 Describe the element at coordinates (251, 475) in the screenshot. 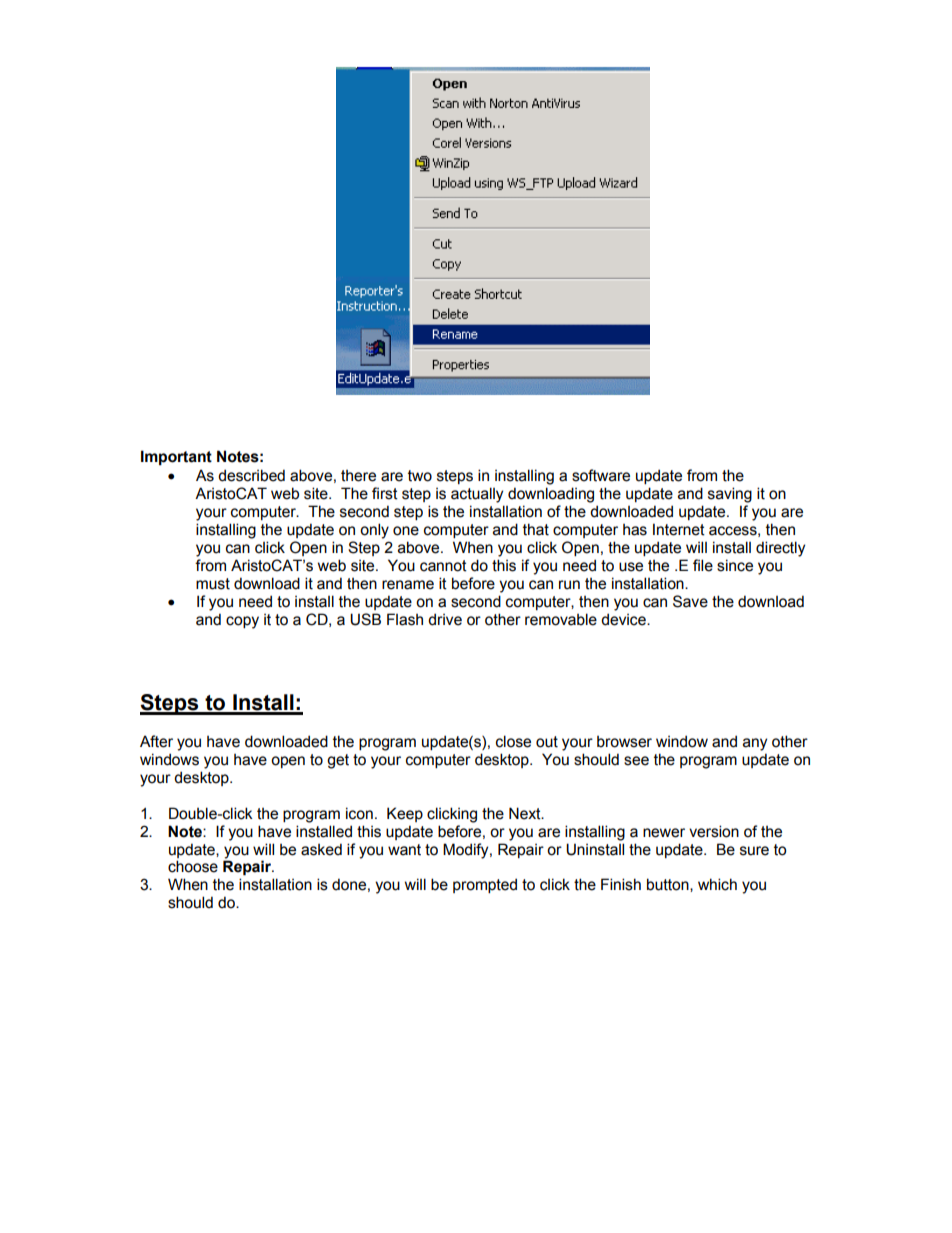

I see `described` at that location.
